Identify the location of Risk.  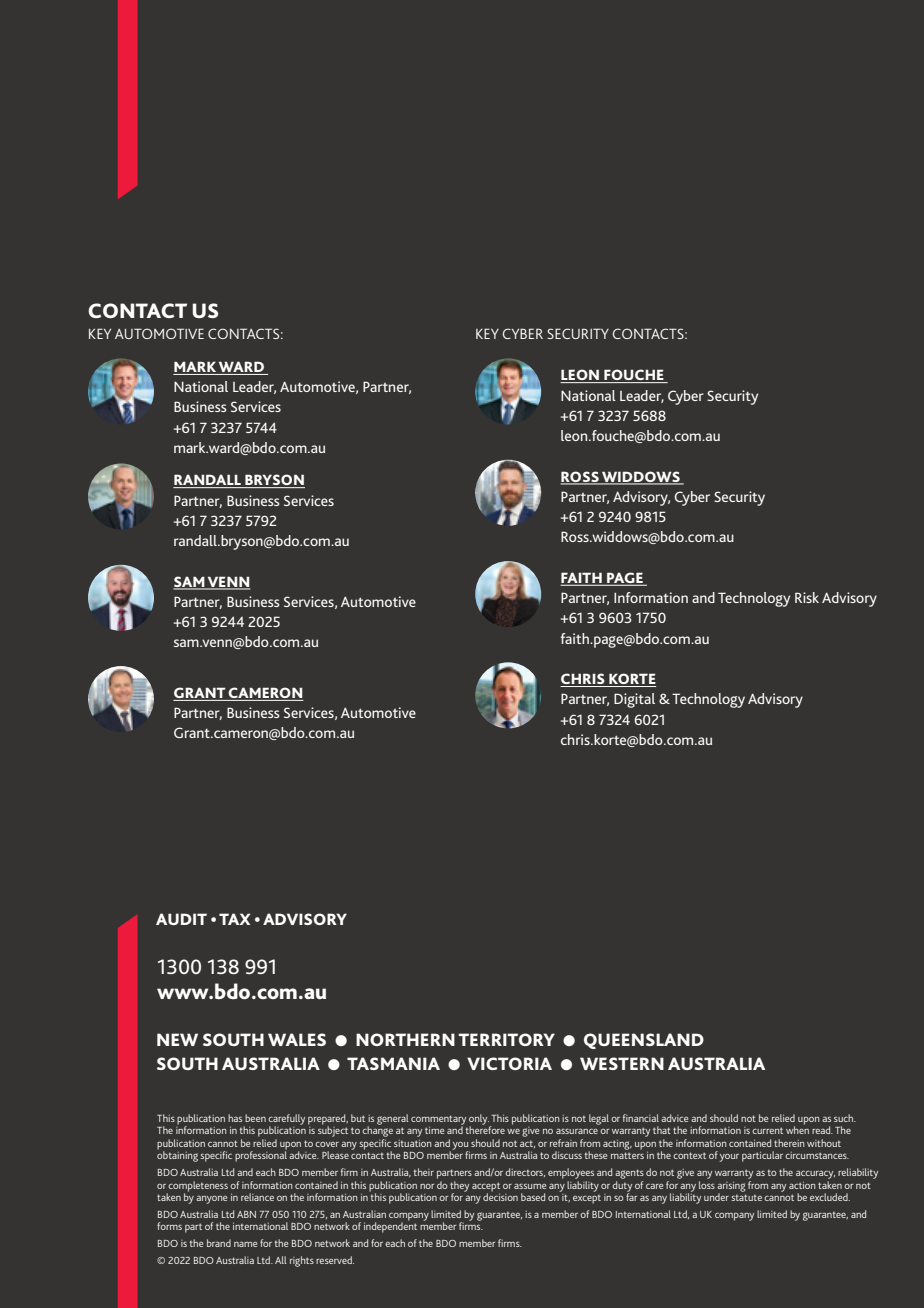
(807, 597).
